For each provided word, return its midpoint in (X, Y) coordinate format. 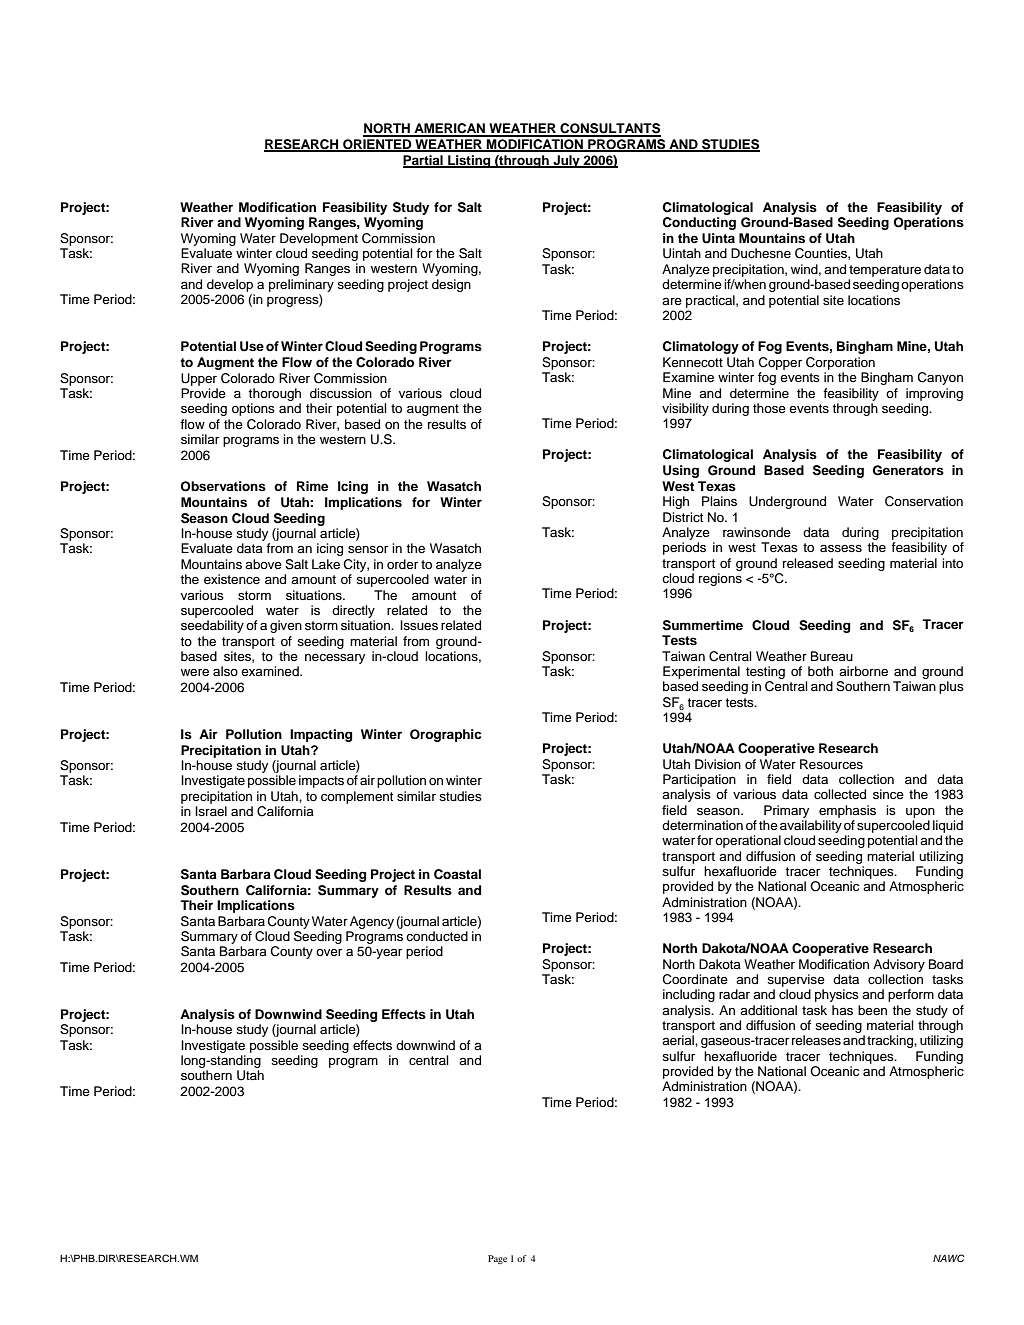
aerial (679, 1040)
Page (497, 1259)
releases (816, 1040)
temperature (885, 271)
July (566, 161)
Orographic (445, 735)
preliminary (301, 285)
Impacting (321, 735)
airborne (863, 671)
